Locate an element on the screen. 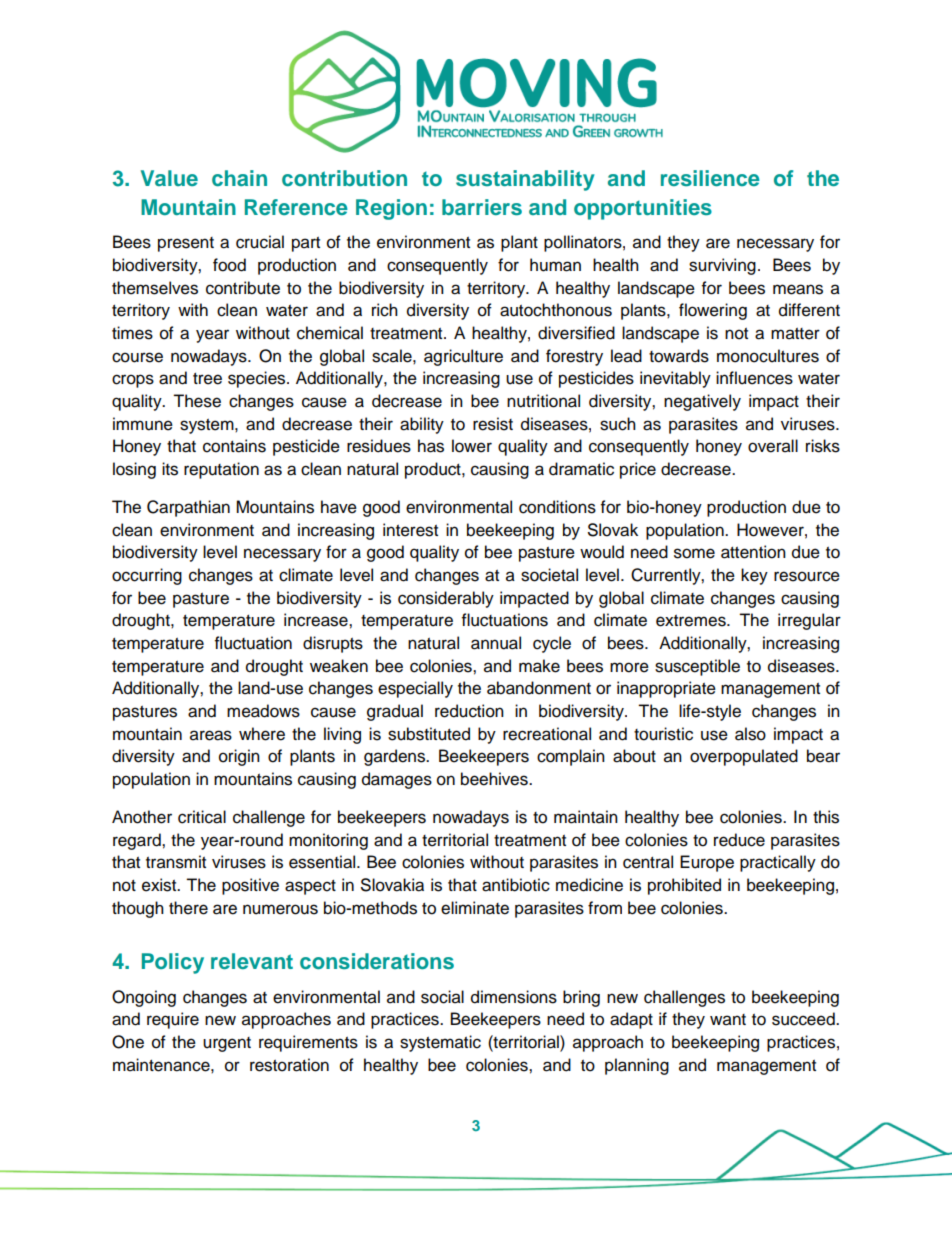 Image resolution: width=952 pixels, height=1233 pixels. negatively is located at coordinates (702, 402).
